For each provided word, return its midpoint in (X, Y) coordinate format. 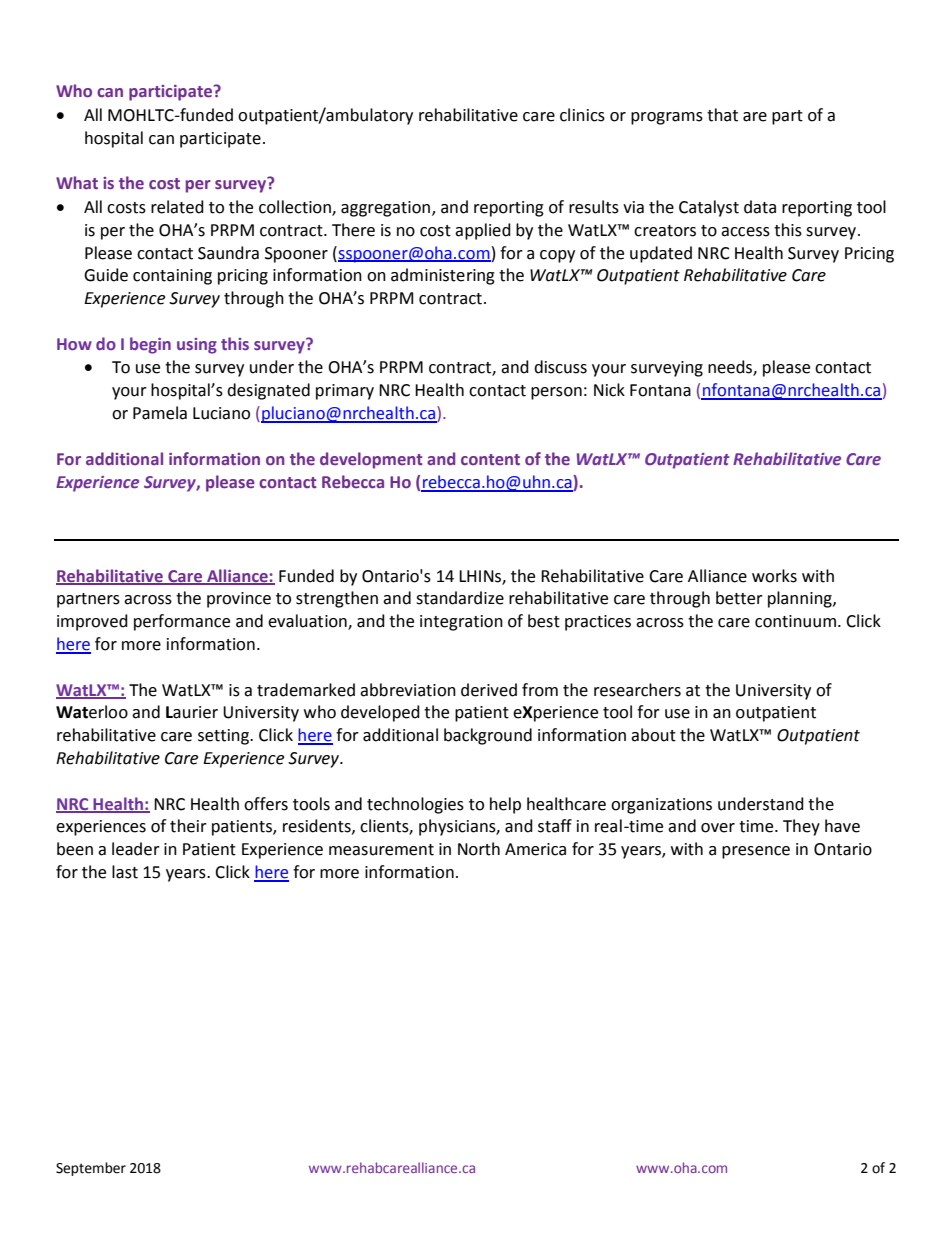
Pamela (160, 413)
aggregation (385, 209)
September (91, 1169)
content (490, 459)
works (774, 576)
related (177, 207)
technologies (415, 805)
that (722, 115)
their (188, 826)
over (718, 828)
